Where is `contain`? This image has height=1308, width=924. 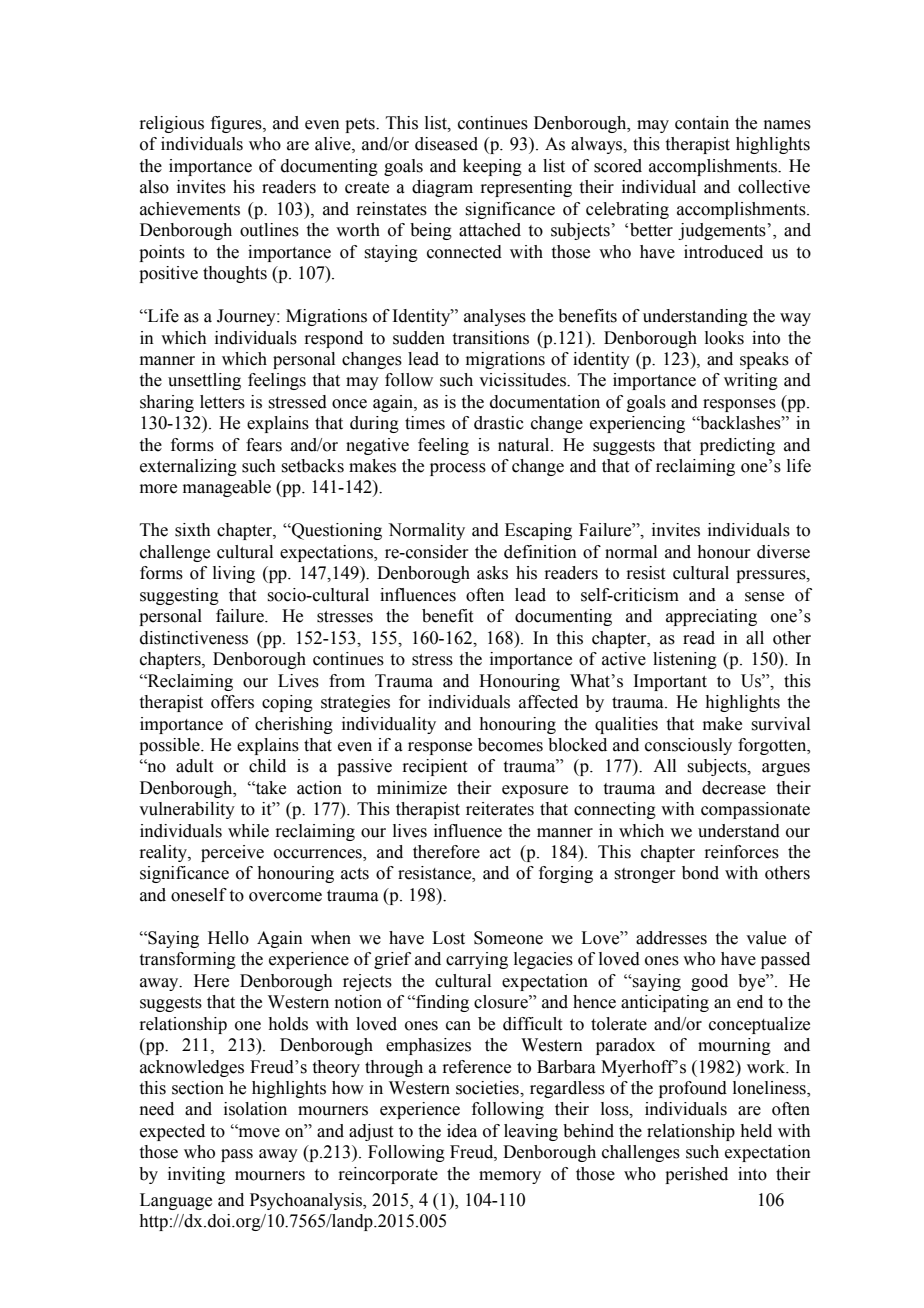
contain is located at coordinates (702, 123).
